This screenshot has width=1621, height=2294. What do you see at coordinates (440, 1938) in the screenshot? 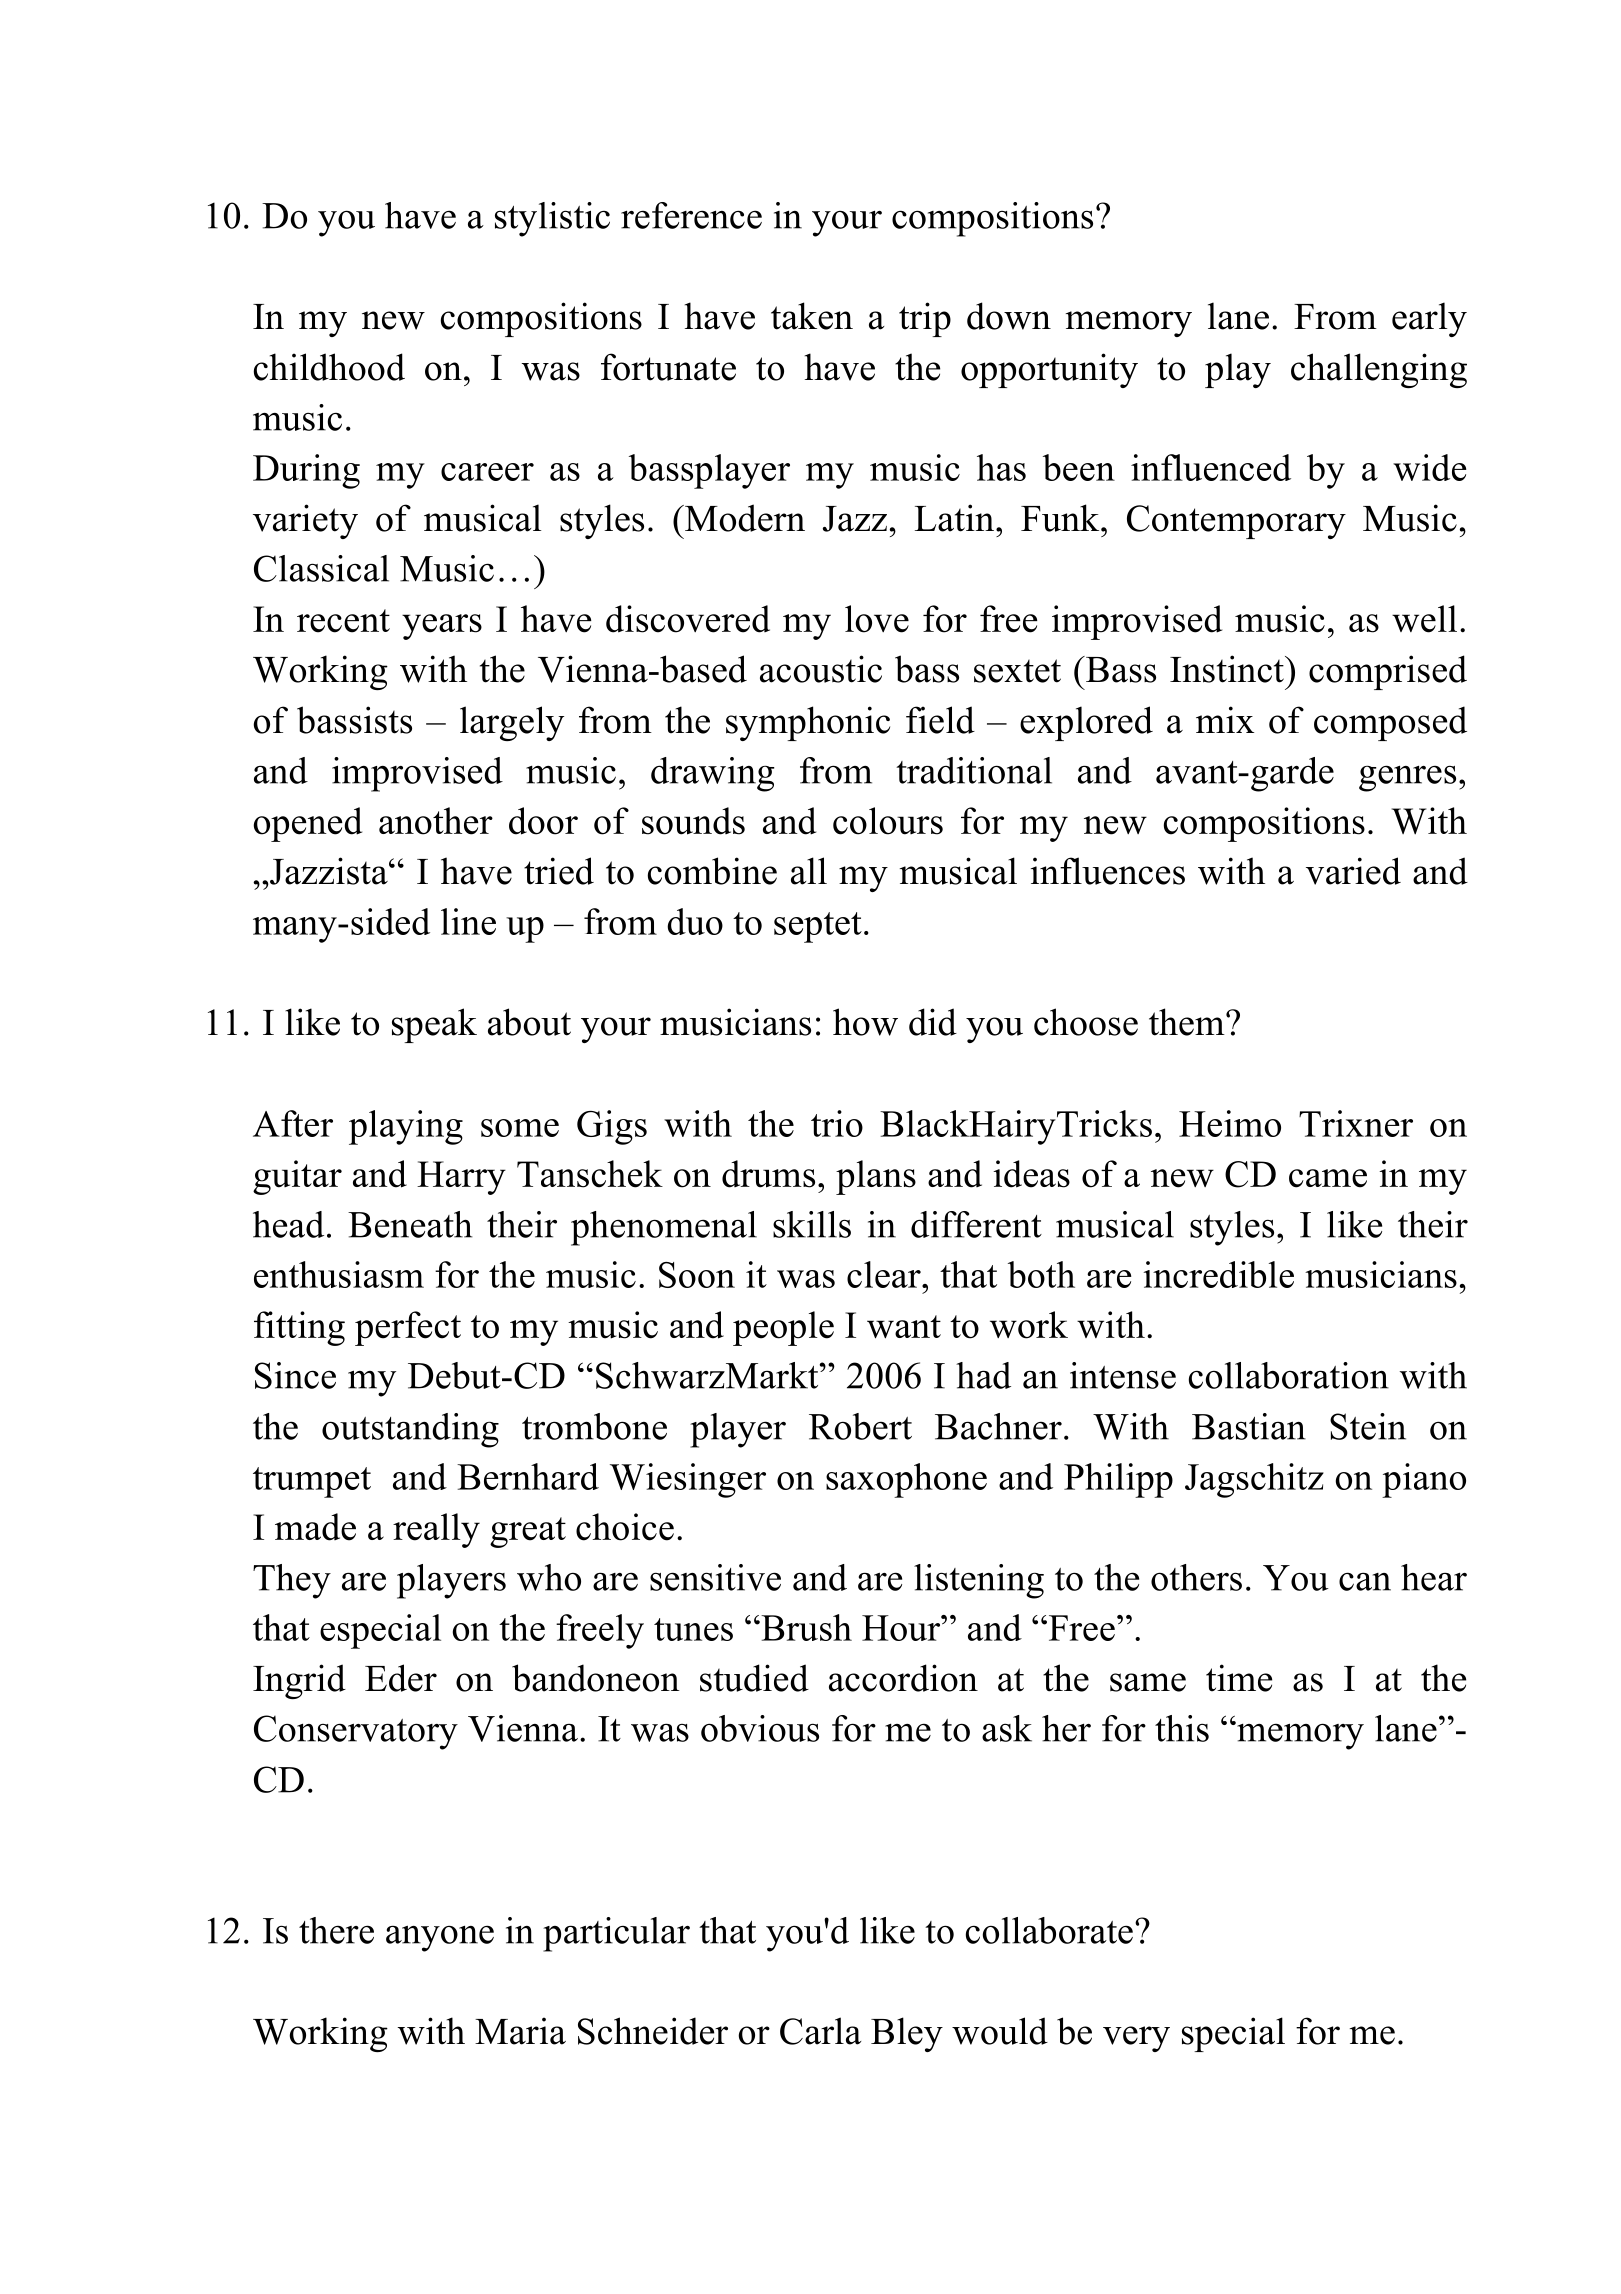
I see `anyone` at bounding box center [440, 1938].
